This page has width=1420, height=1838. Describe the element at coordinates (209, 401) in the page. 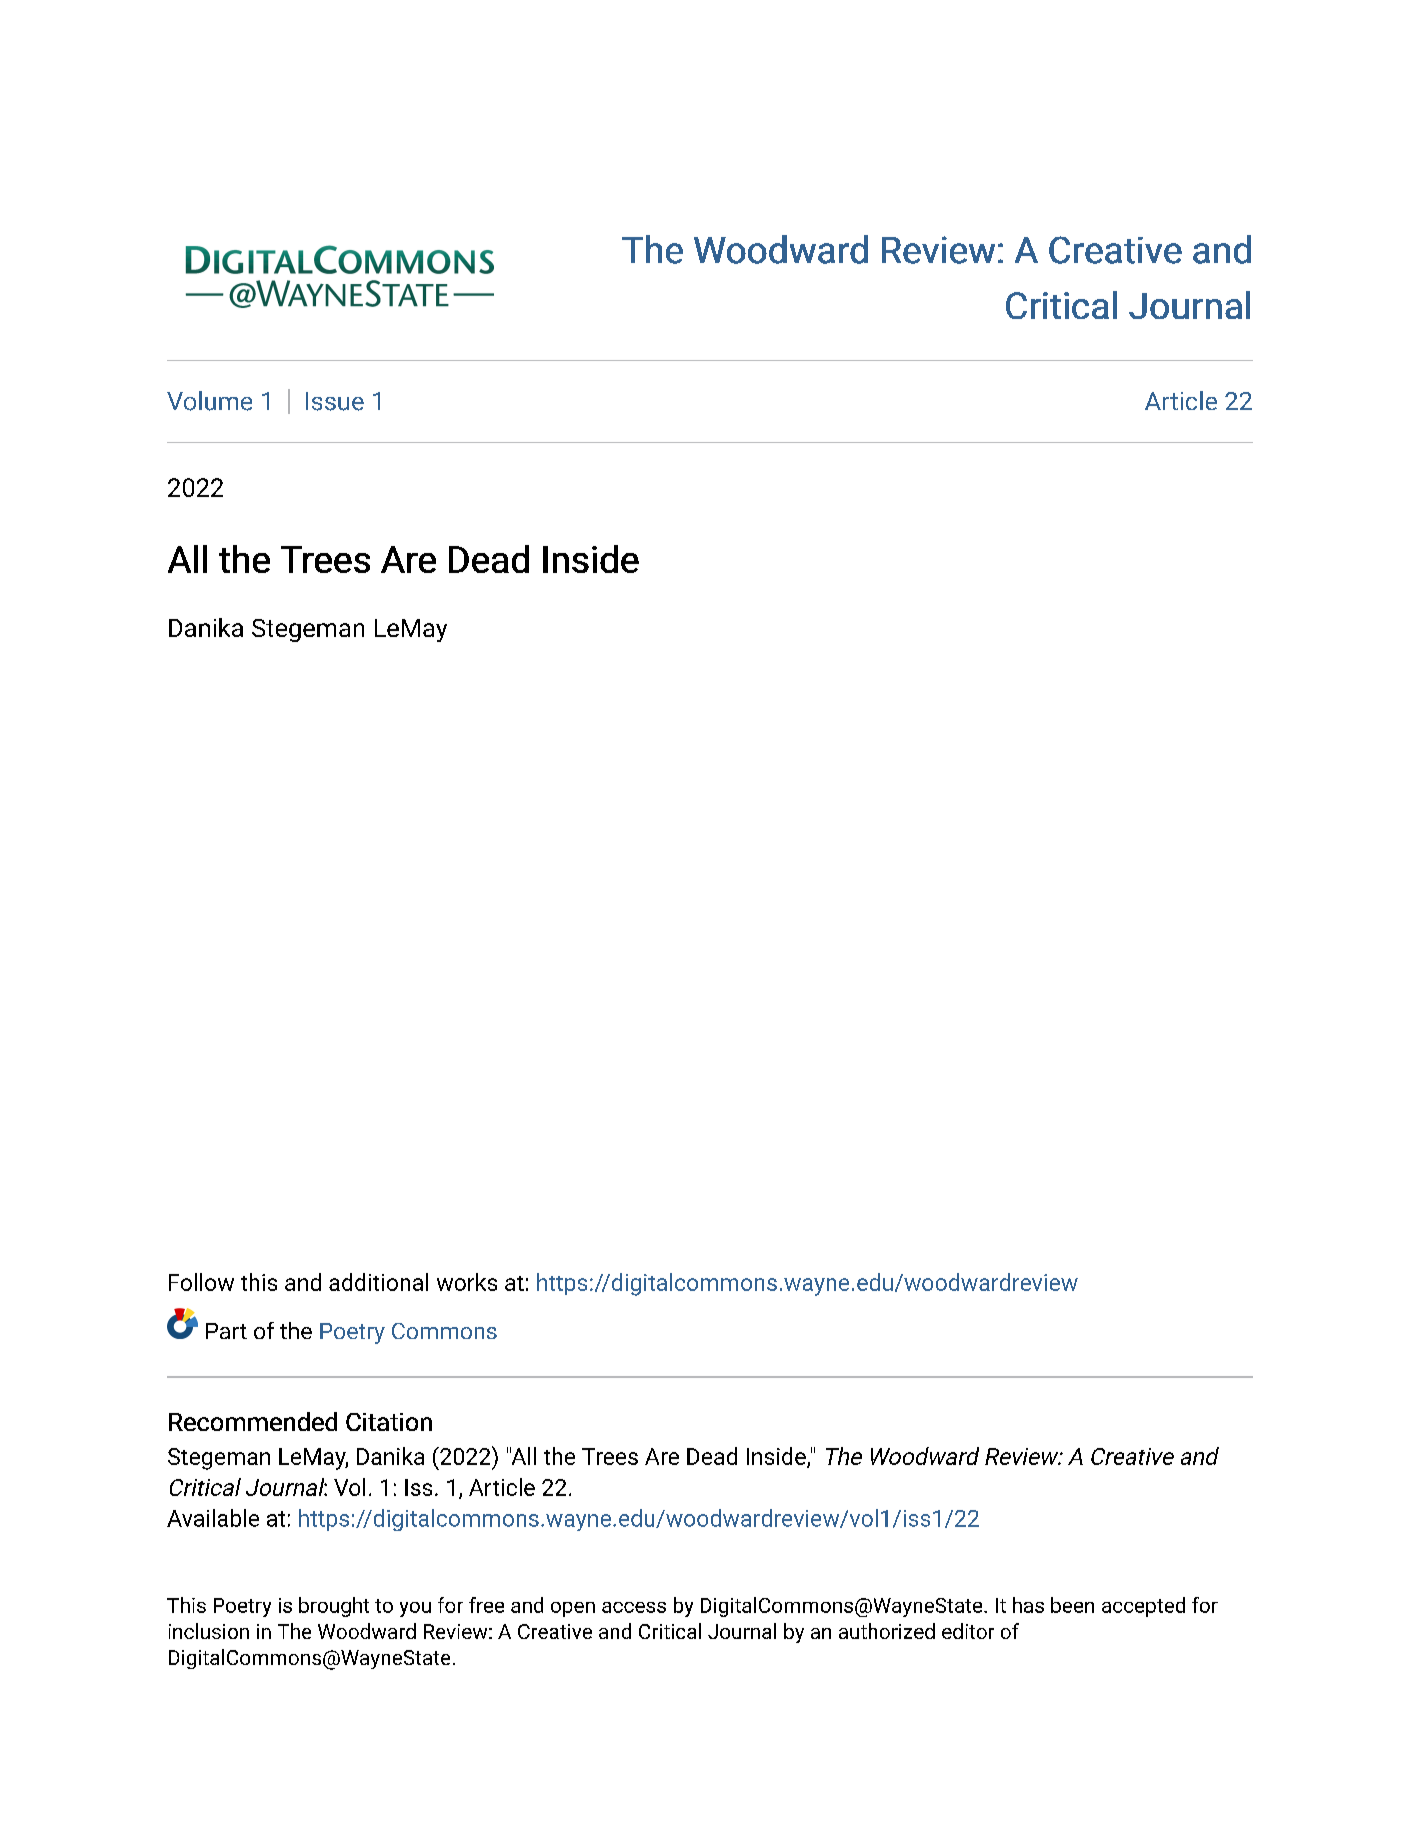

I see `Volume` at that location.
